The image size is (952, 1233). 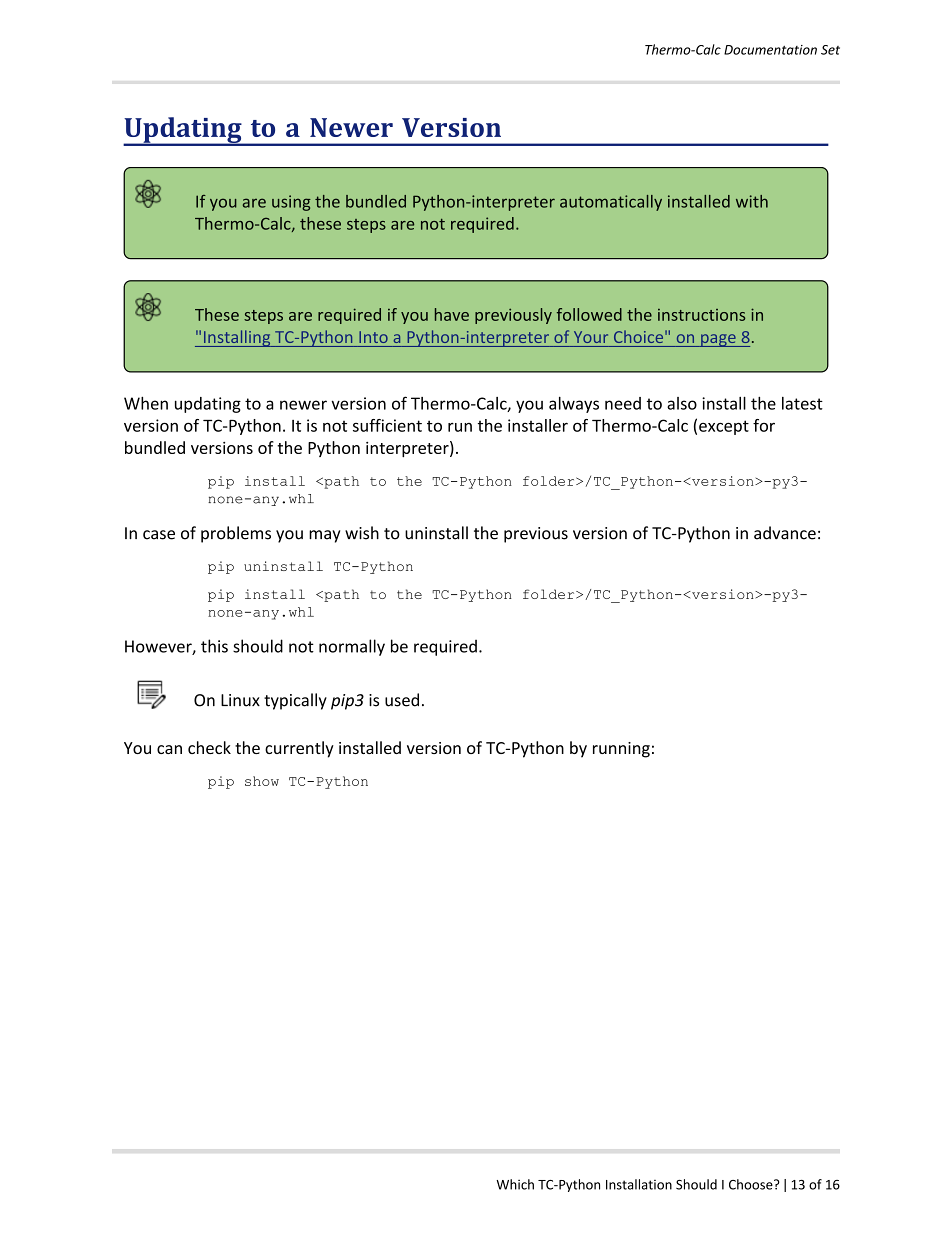 What do you see at coordinates (611, 203) in the screenshot?
I see `automatically` at bounding box center [611, 203].
